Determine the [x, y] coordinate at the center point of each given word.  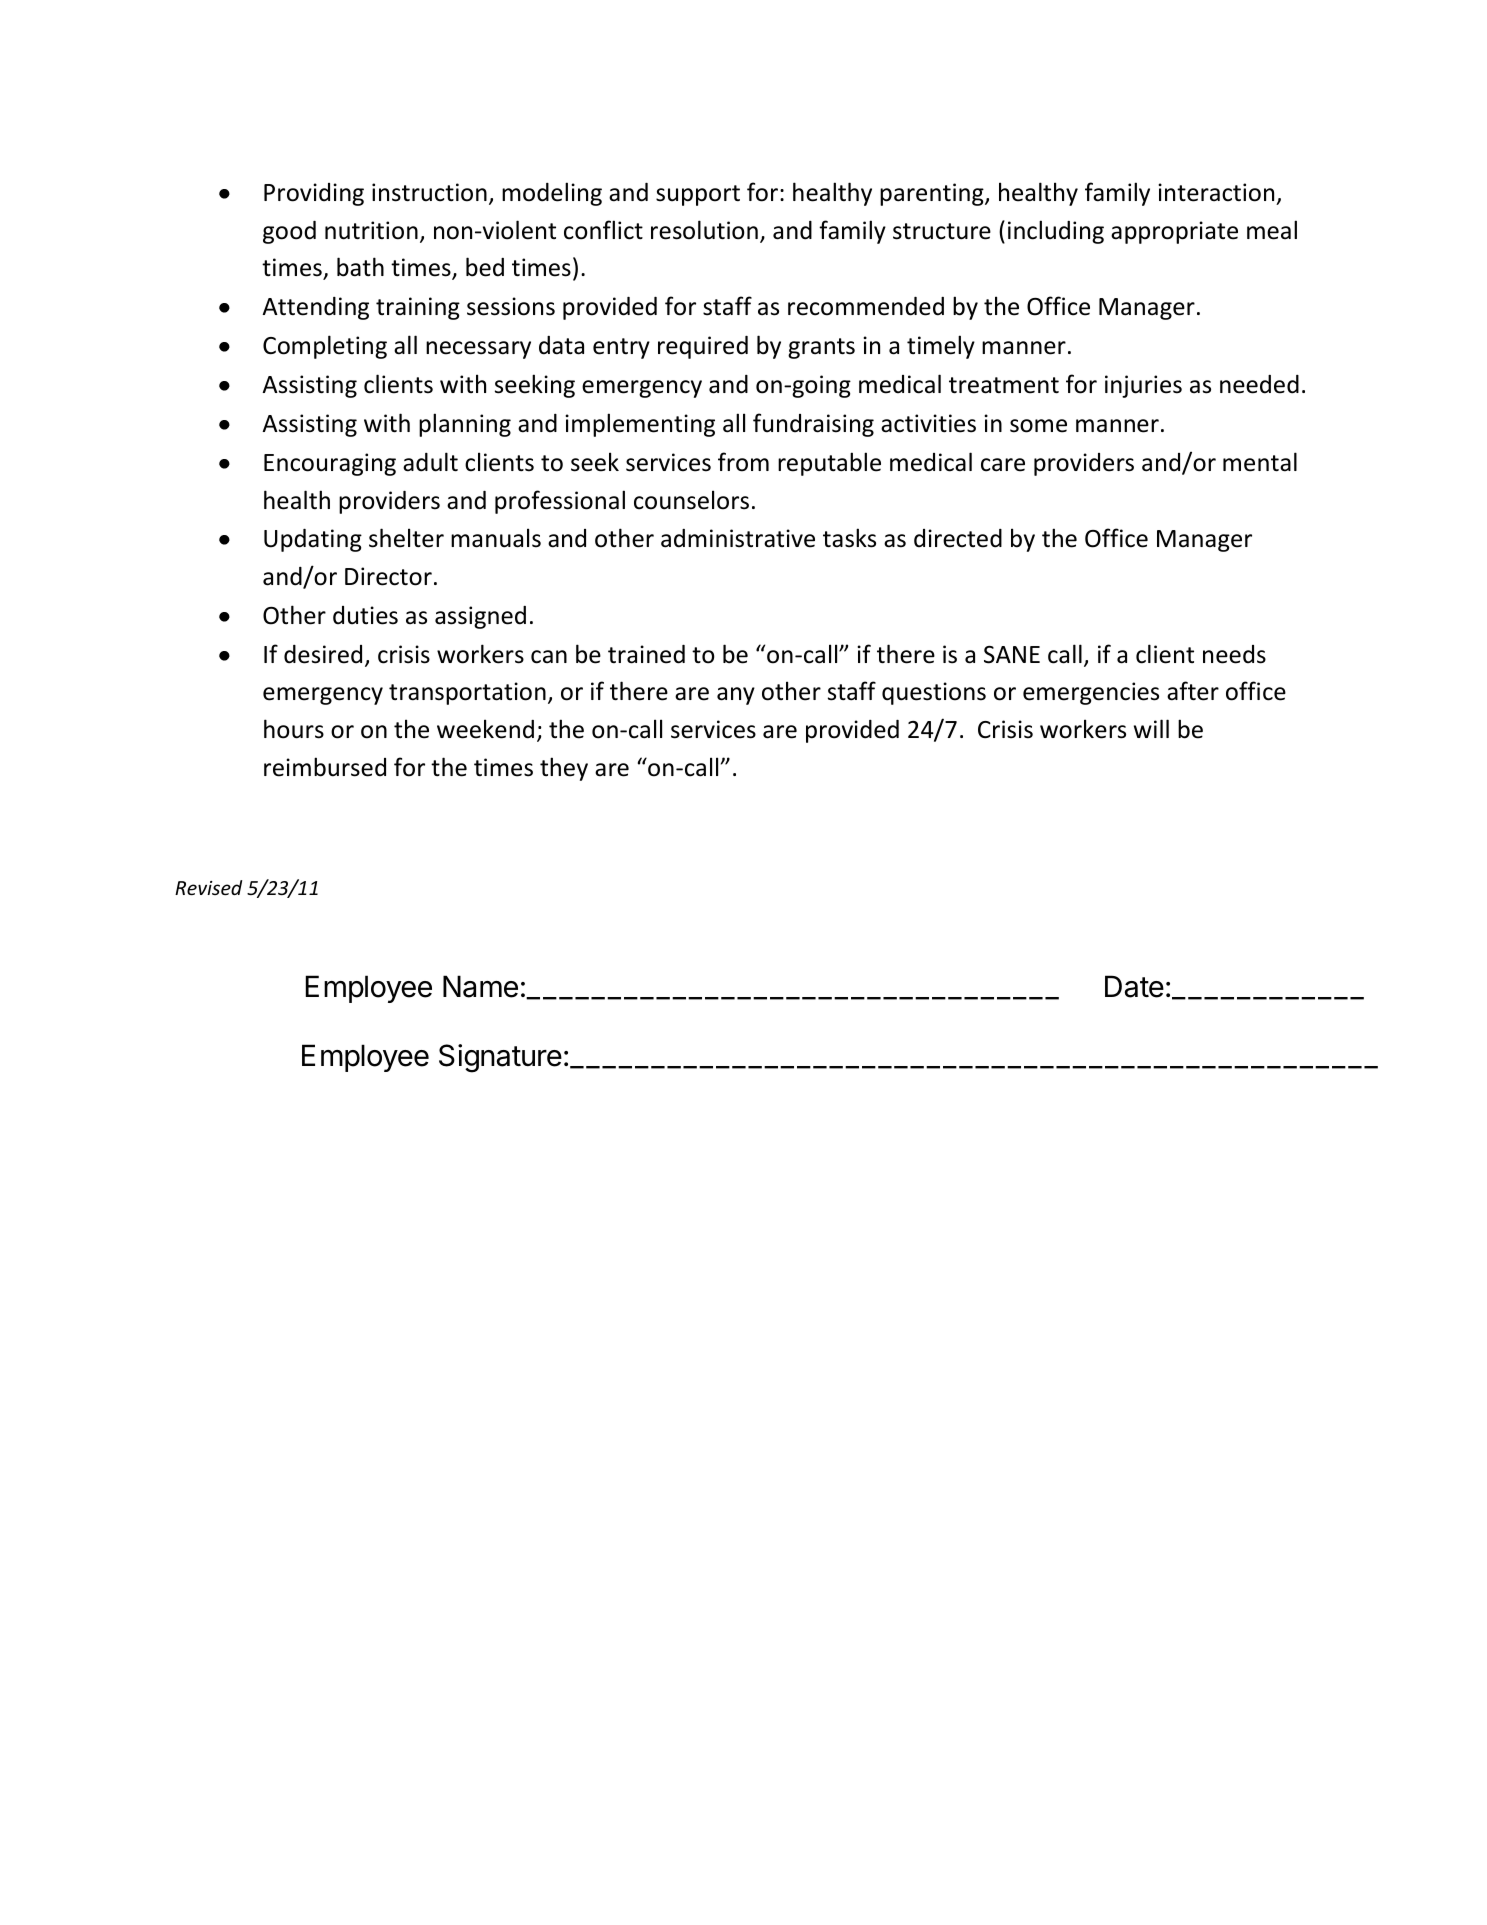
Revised [208, 887]
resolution [704, 230]
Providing [314, 194]
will [1151, 728]
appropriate [1174, 232]
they [564, 769]
